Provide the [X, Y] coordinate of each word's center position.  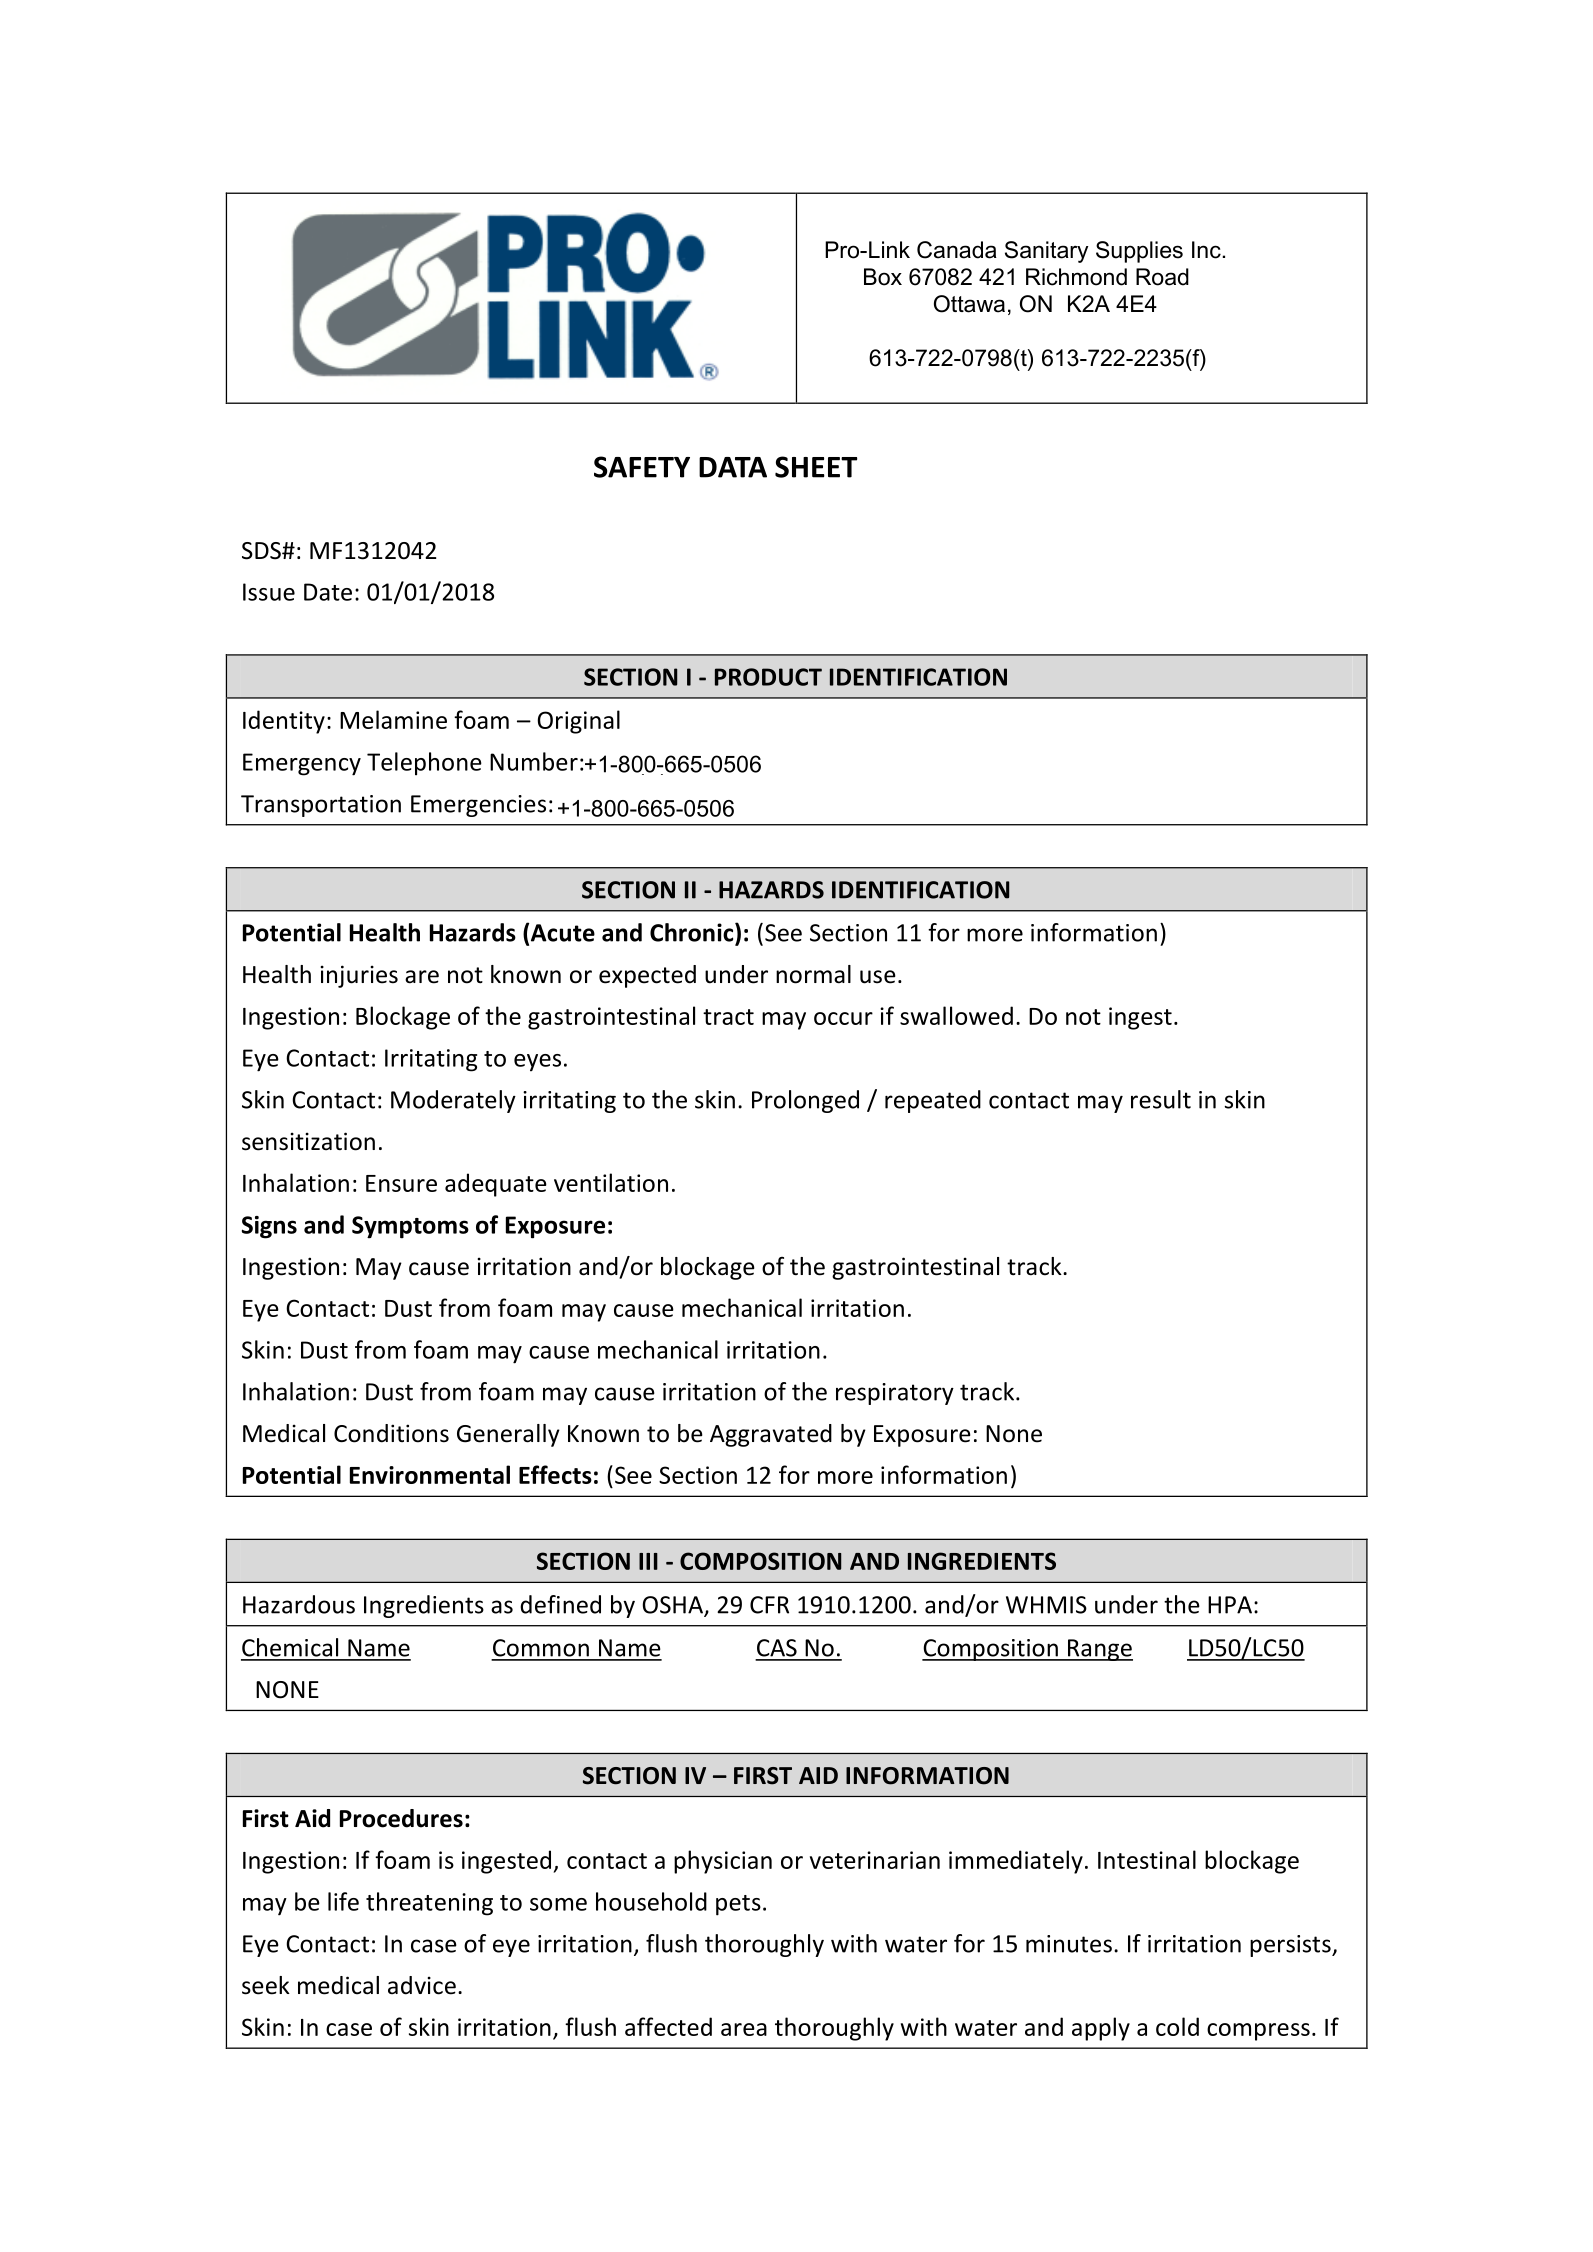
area [744, 2029]
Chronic [693, 932]
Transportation [321, 806]
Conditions [391, 1433]
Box [883, 277]
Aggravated [771, 1435]
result [1161, 1099]
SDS [262, 551]
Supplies [1139, 252]
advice [422, 1985]
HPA [1230, 1605]
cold [1177, 2026]
